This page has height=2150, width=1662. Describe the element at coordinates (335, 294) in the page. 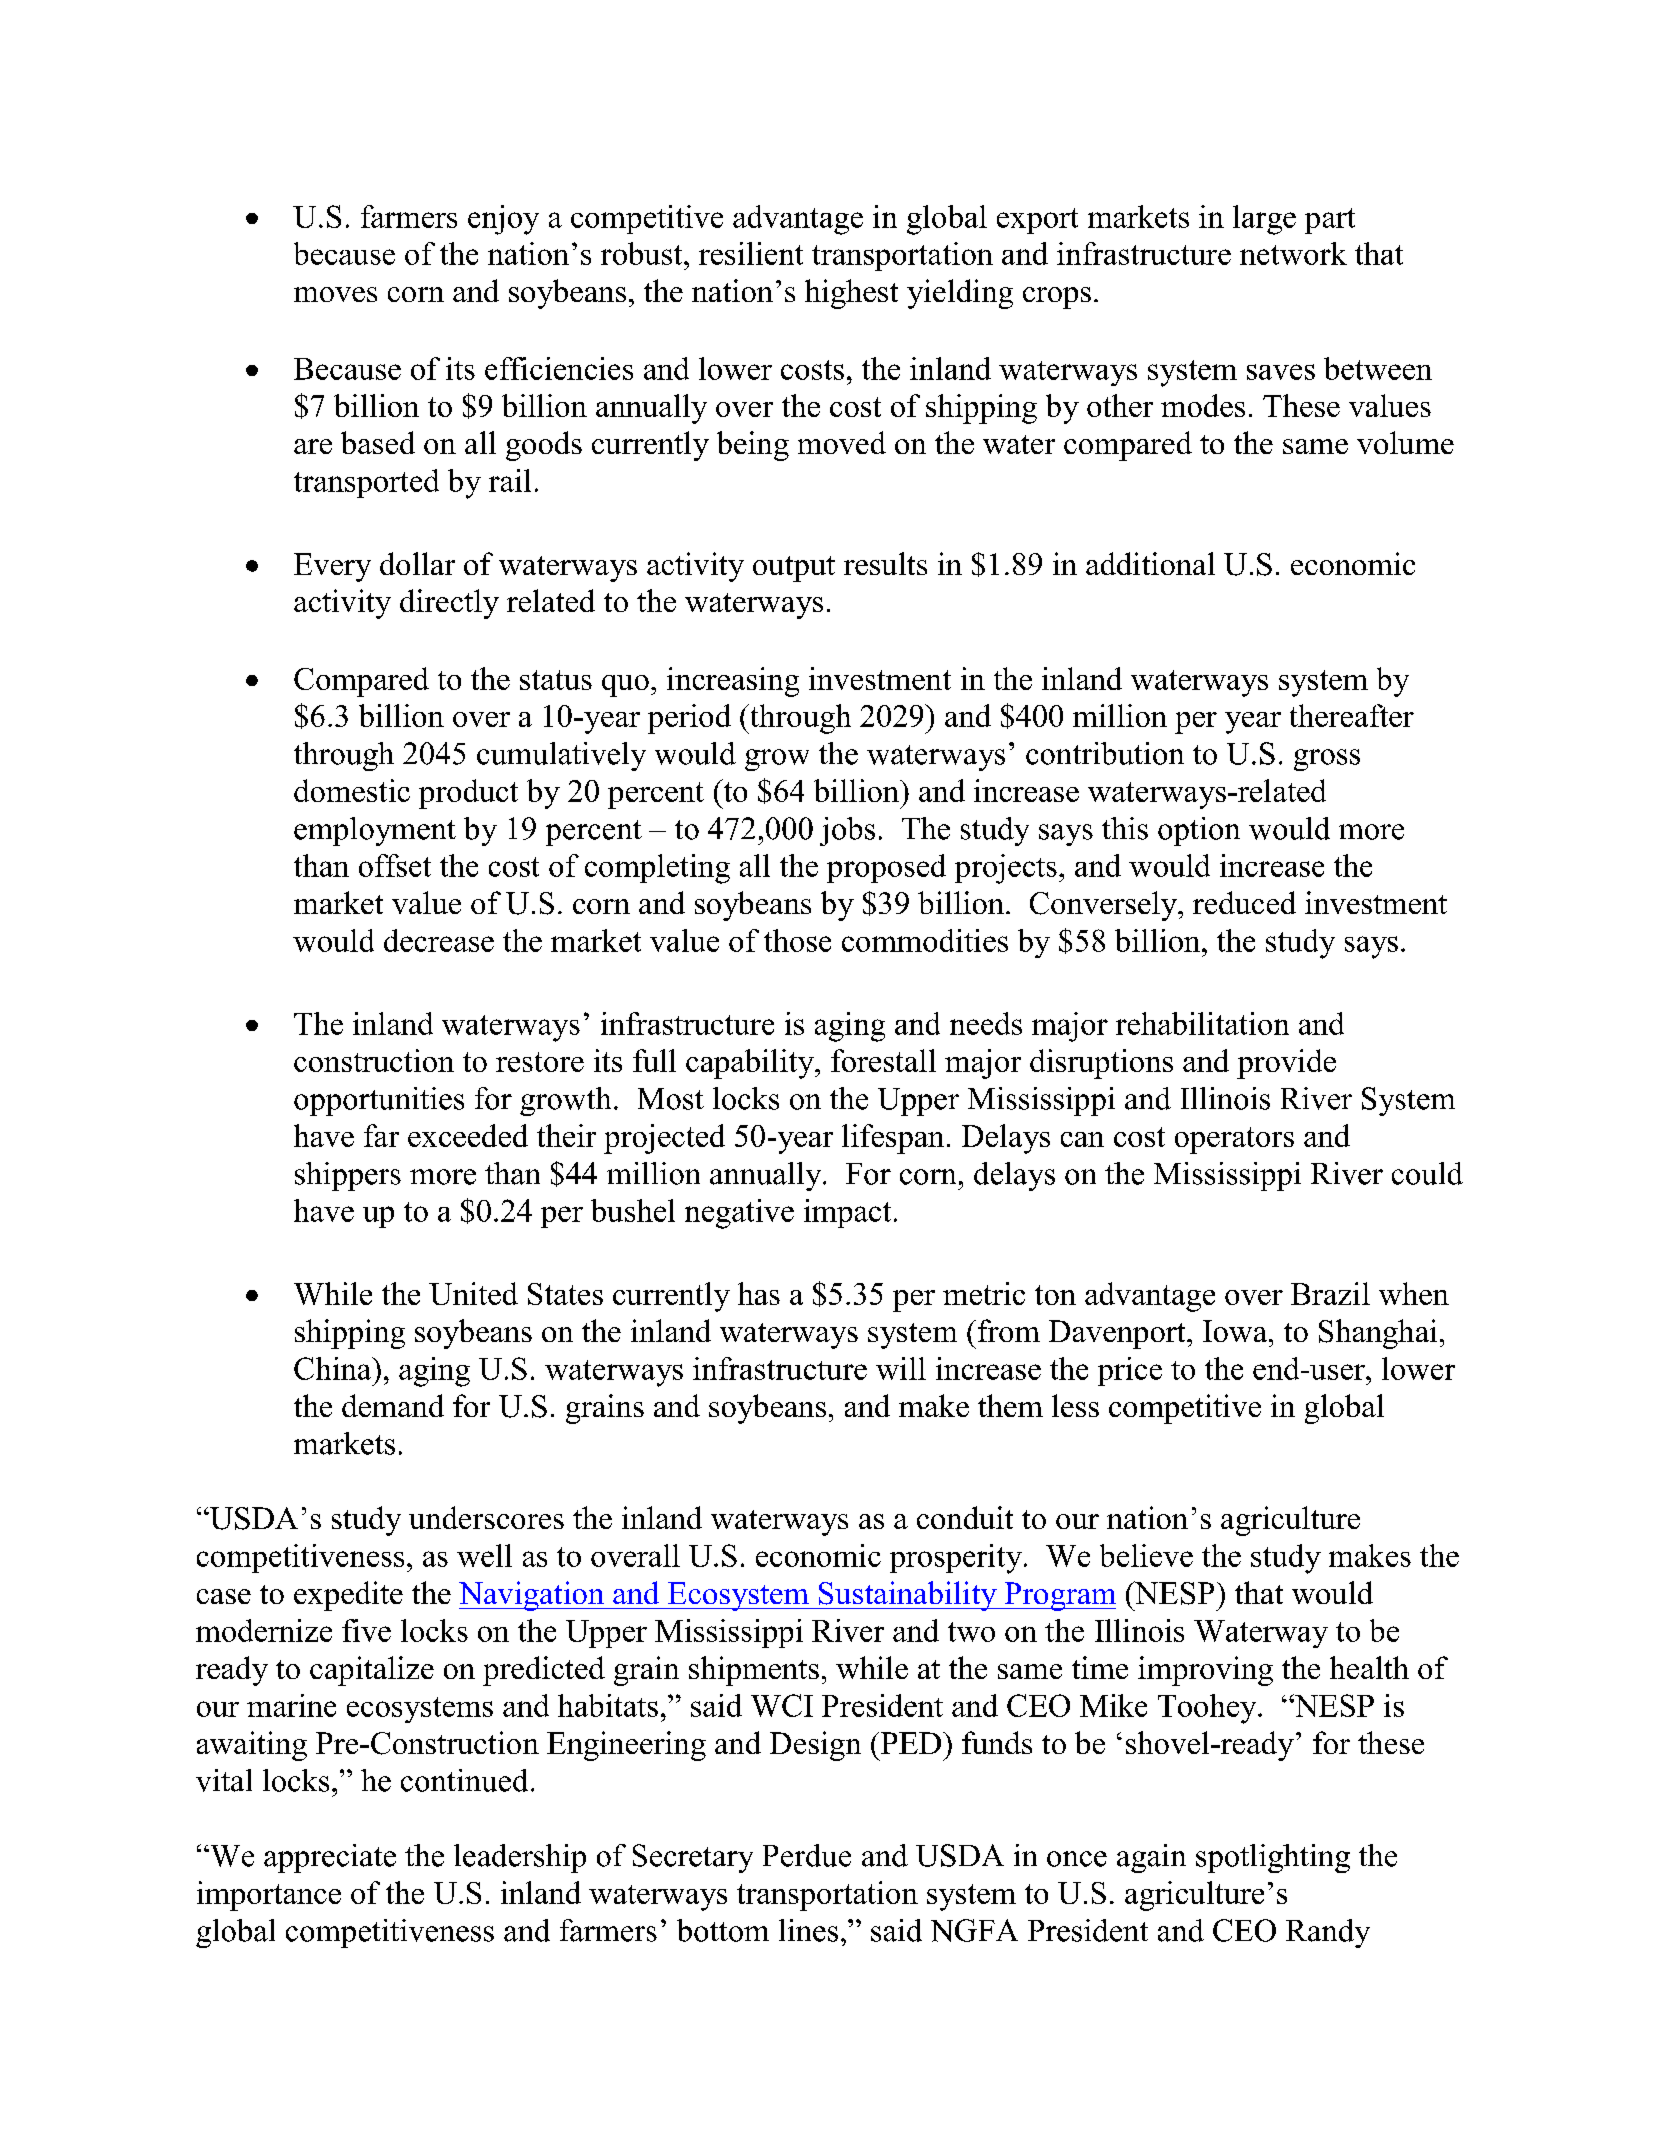

I see `moves` at that location.
